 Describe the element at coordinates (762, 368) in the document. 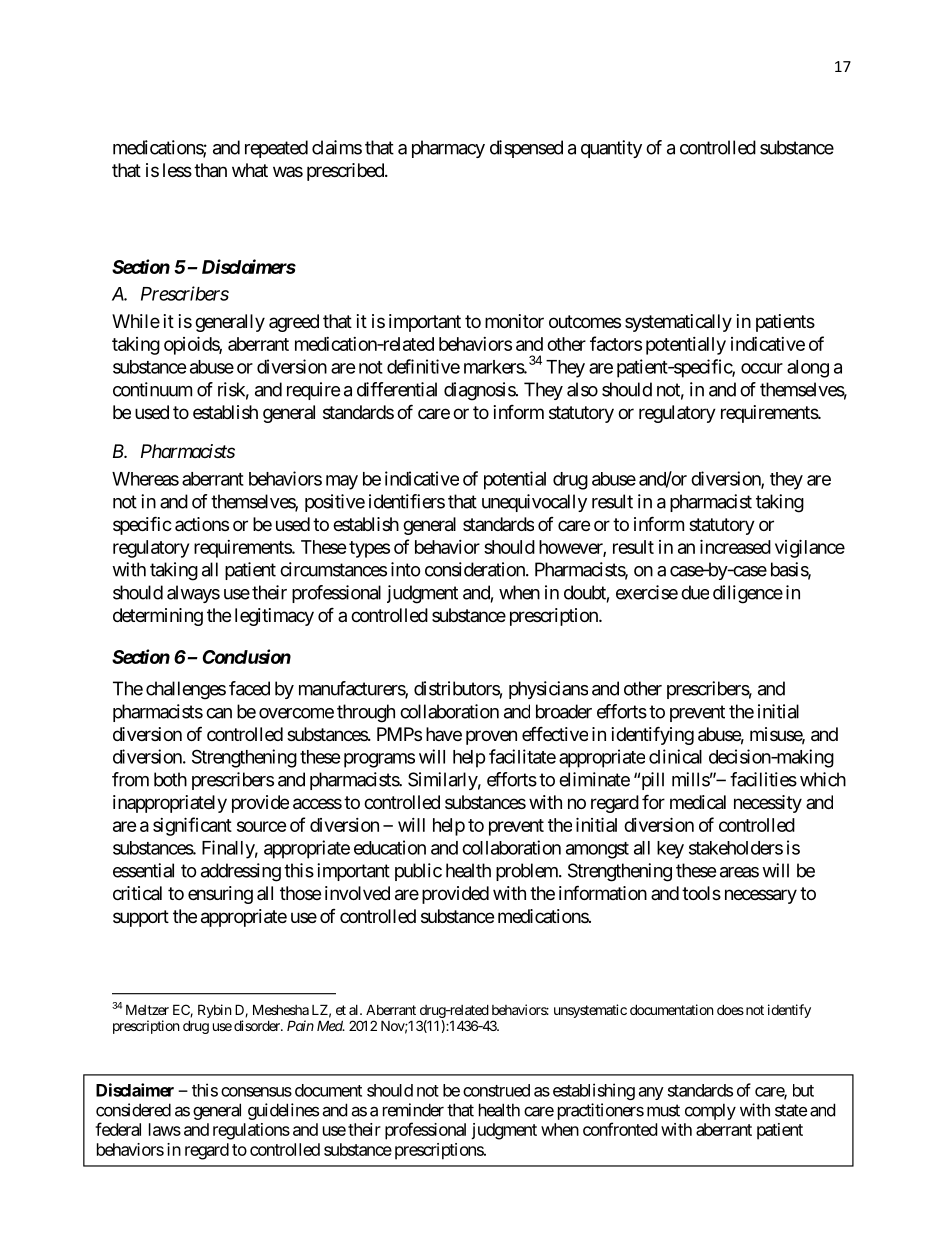

I see `occur` at that location.
